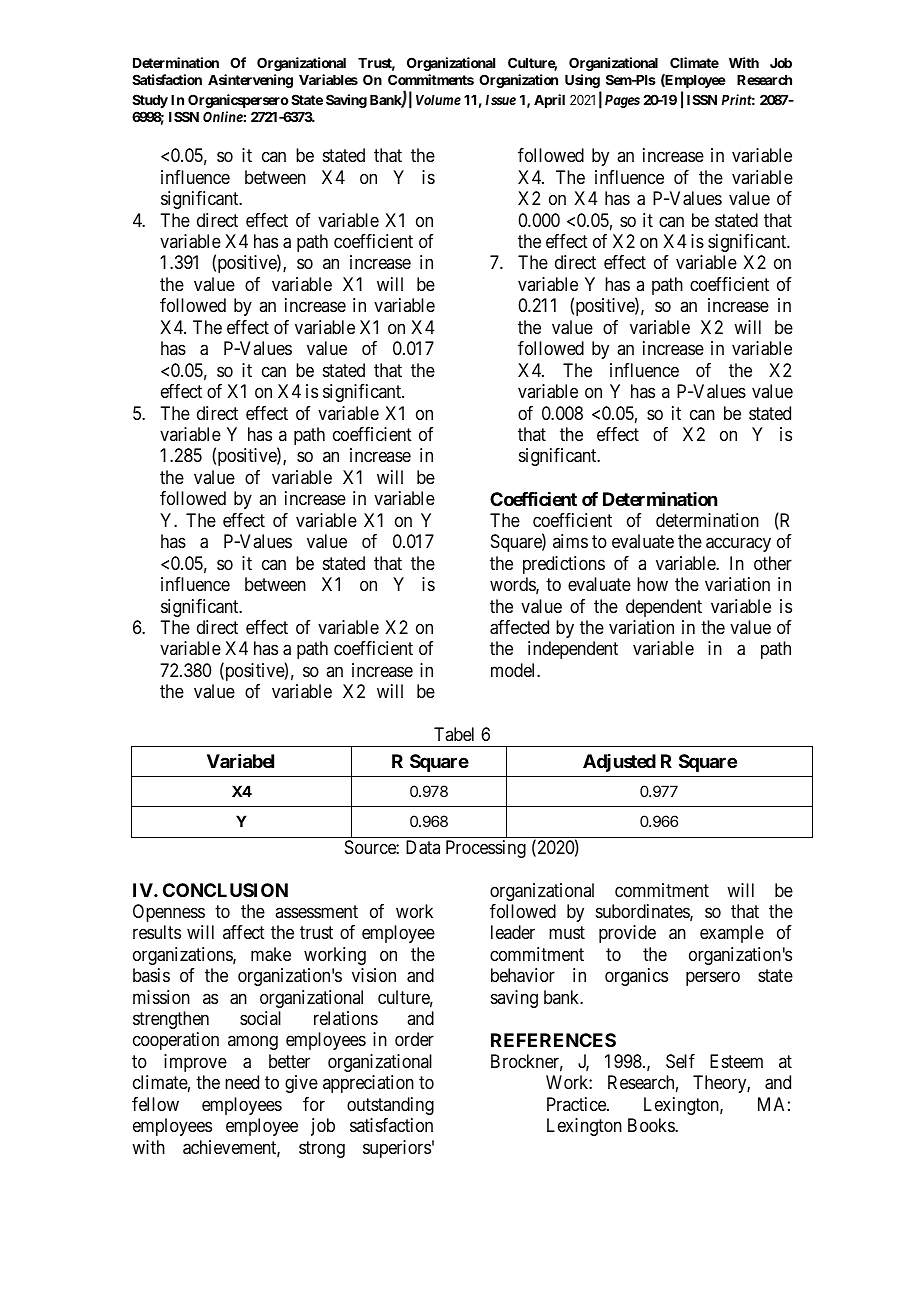  What do you see at coordinates (564, 565) in the page?
I see `predictions` at bounding box center [564, 565].
